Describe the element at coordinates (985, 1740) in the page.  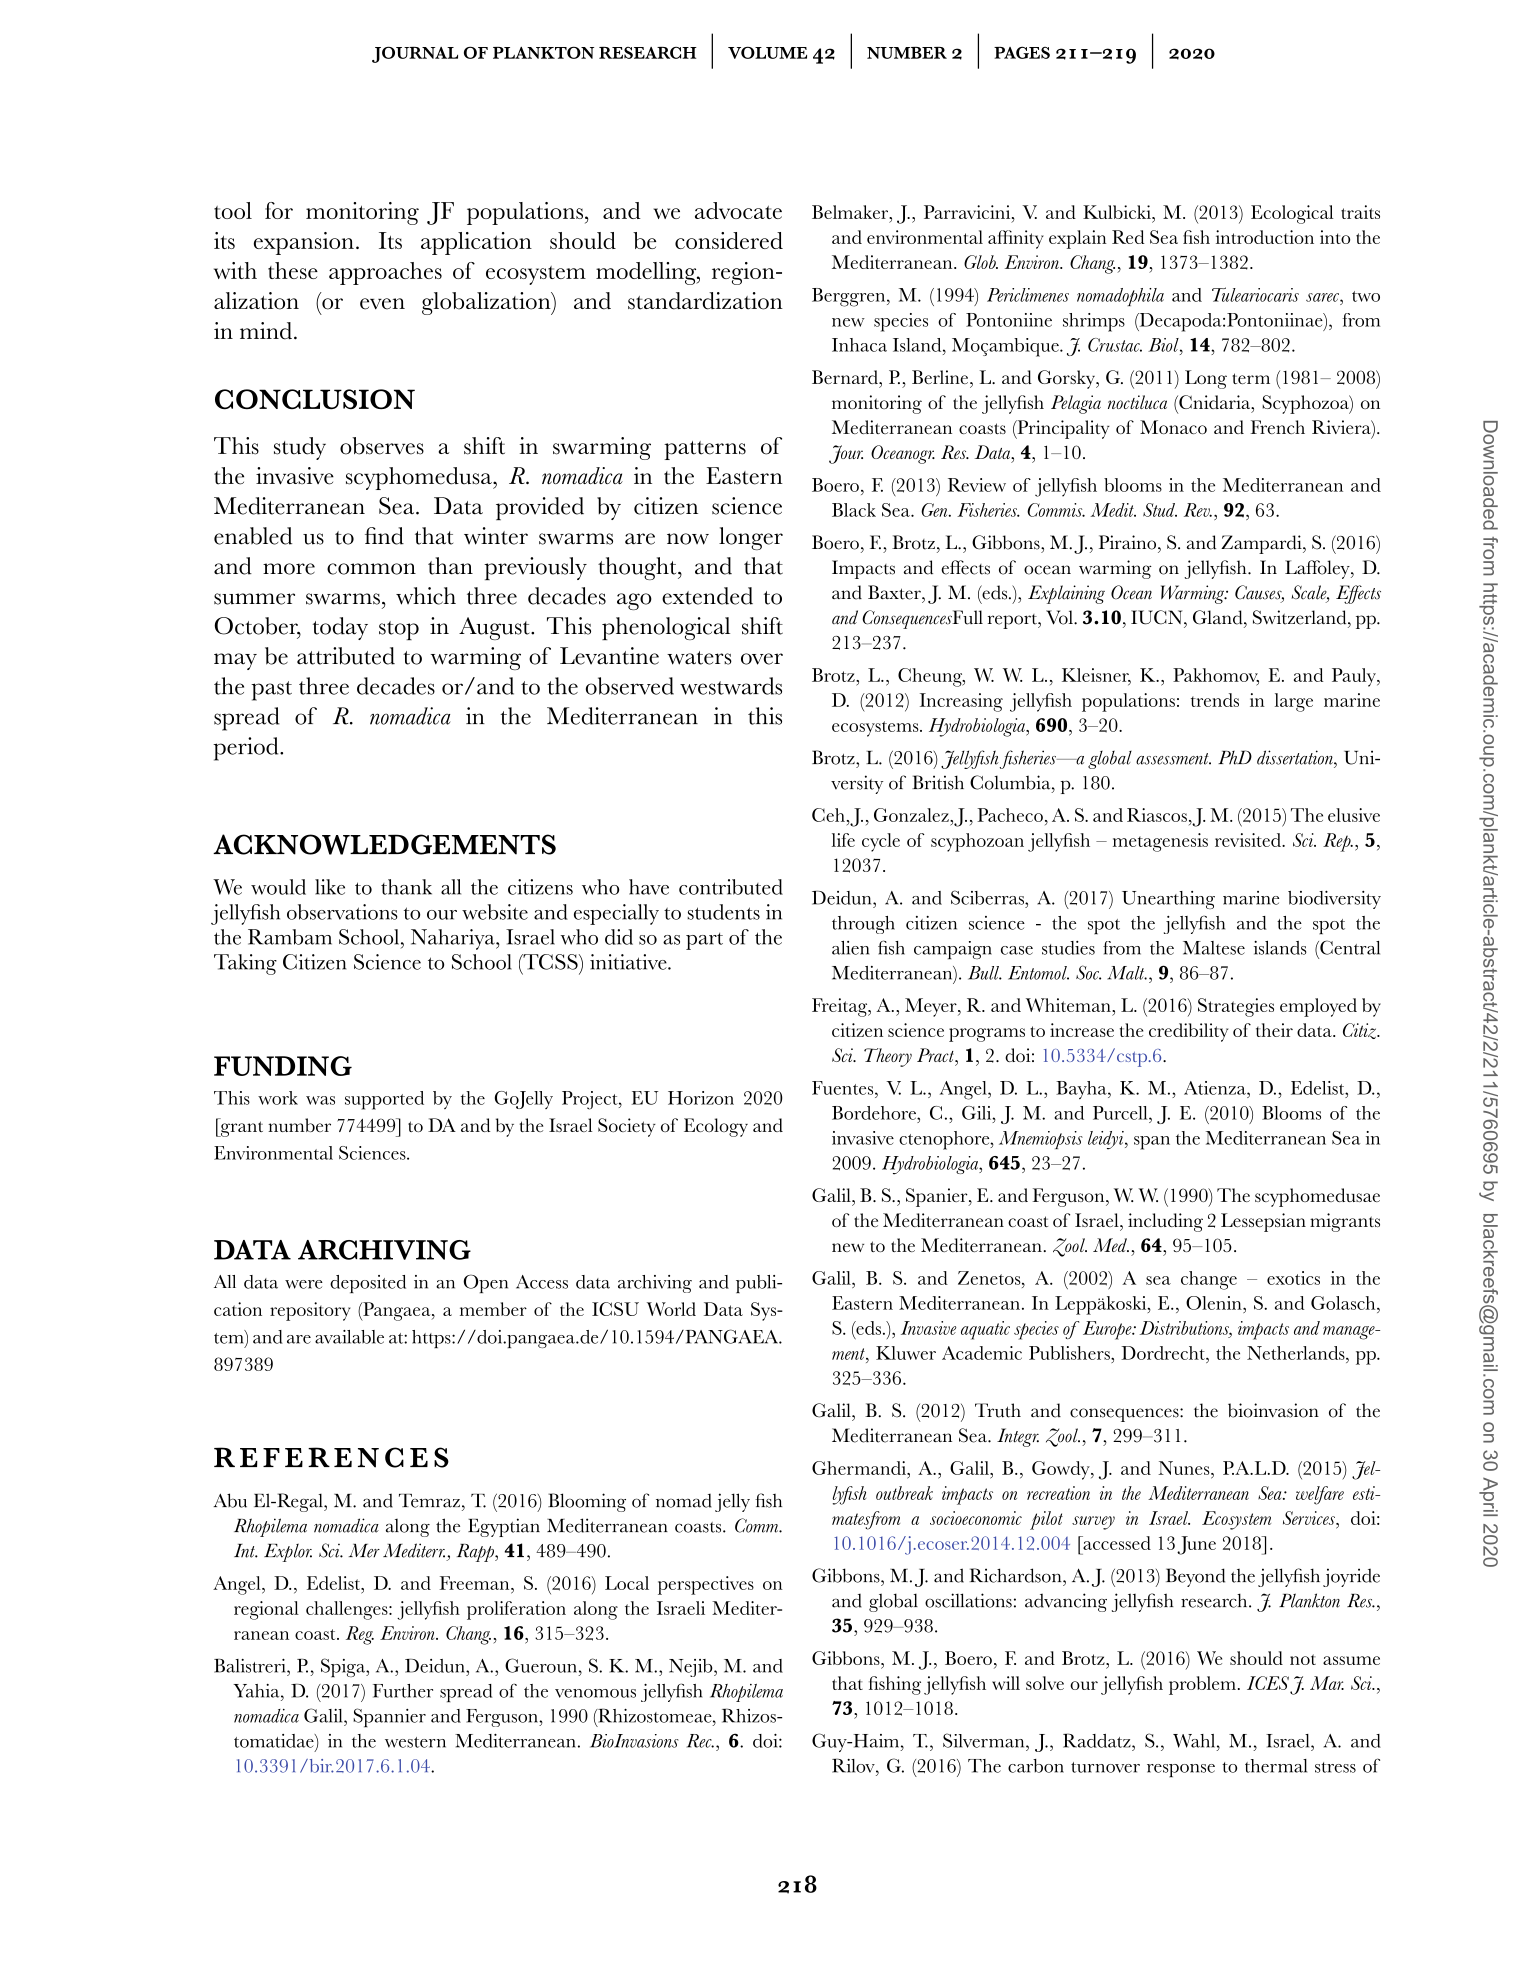
I see `Silverman` at that location.
